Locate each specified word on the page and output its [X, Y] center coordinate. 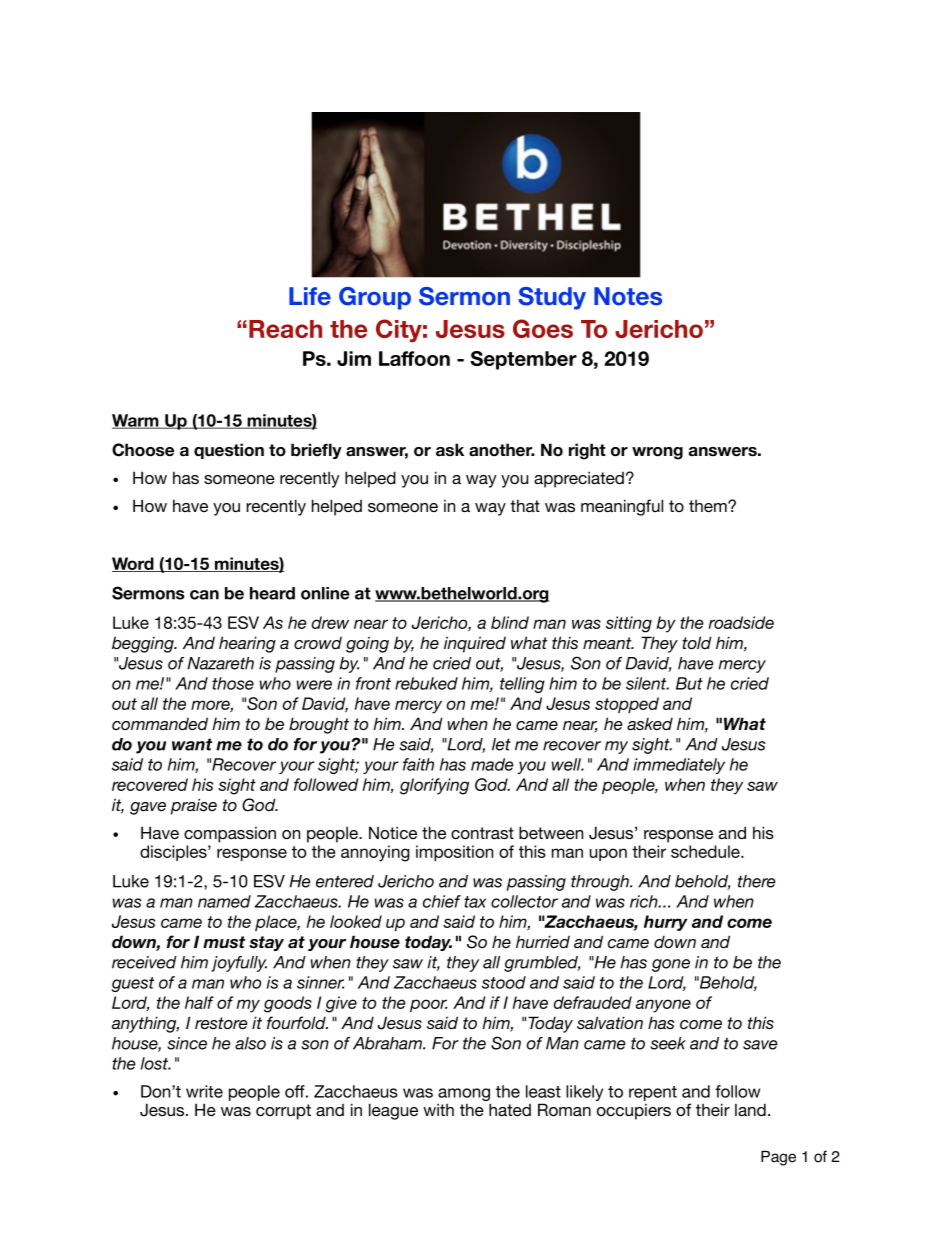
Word [134, 564]
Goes [543, 328]
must [224, 942]
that [525, 505]
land [750, 1109]
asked [650, 723]
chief [442, 901]
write [204, 1091]
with [438, 1109]
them [709, 506]
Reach [285, 329]
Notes [628, 296]
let [501, 744]
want [192, 744]
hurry [666, 923]
